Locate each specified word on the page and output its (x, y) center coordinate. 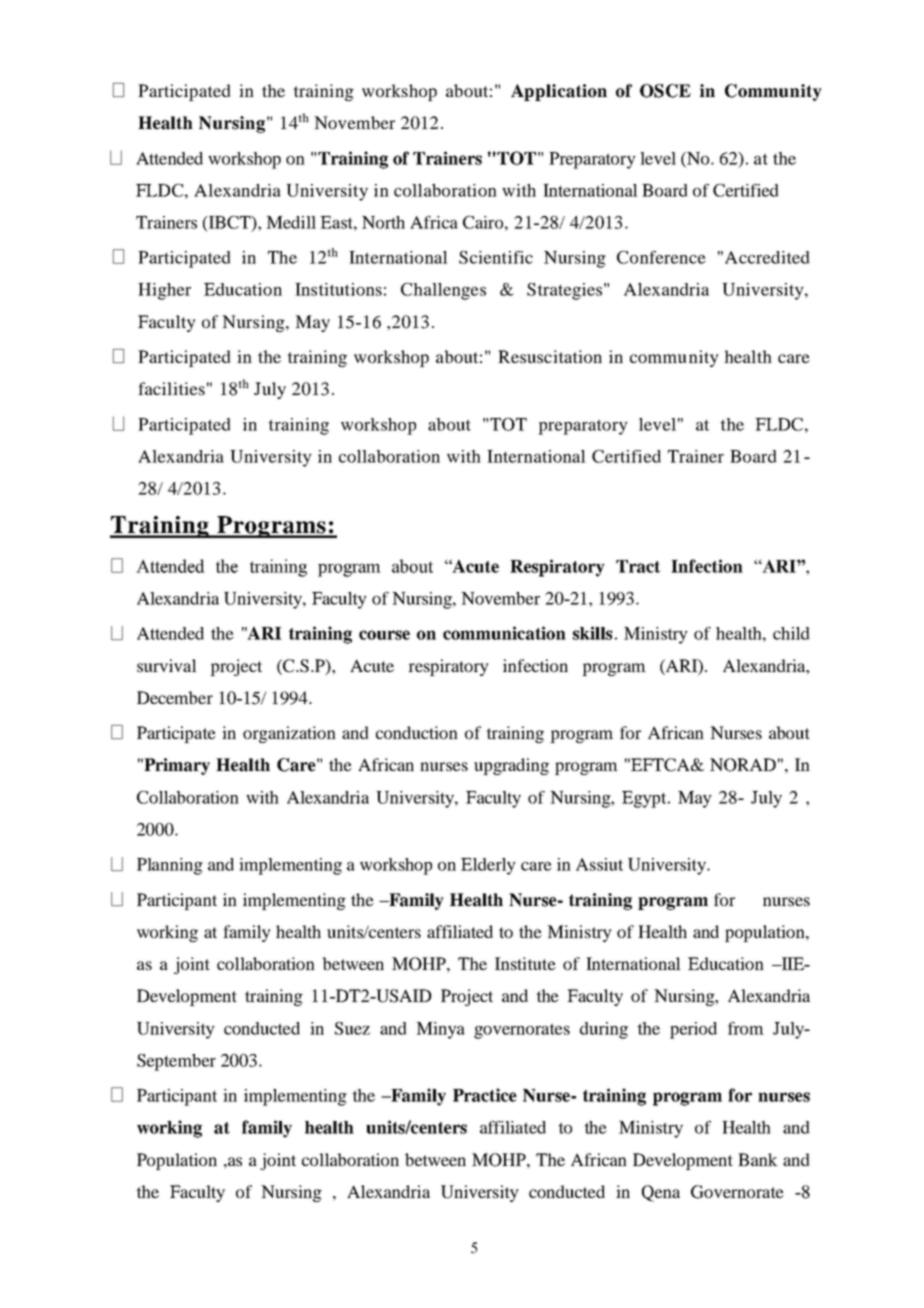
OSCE (665, 91)
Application (559, 92)
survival (167, 665)
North (383, 222)
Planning (170, 866)
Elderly (488, 866)
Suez (352, 1028)
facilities (171, 388)
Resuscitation (550, 356)
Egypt (645, 799)
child (791, 633)
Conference (661, 257)
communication (504, 633)
